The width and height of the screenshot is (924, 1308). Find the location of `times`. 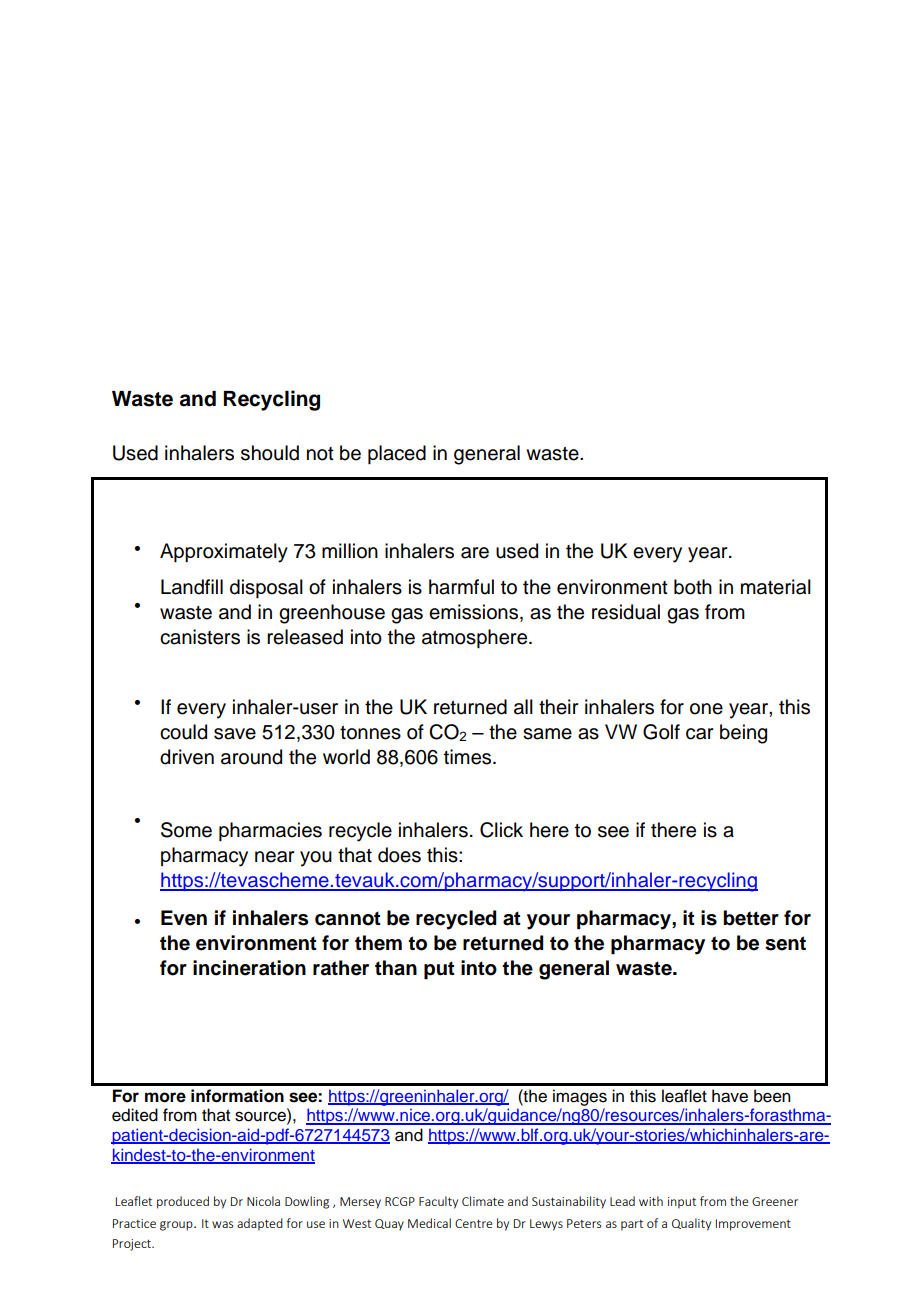

times is located at coordinates (469, 757).
